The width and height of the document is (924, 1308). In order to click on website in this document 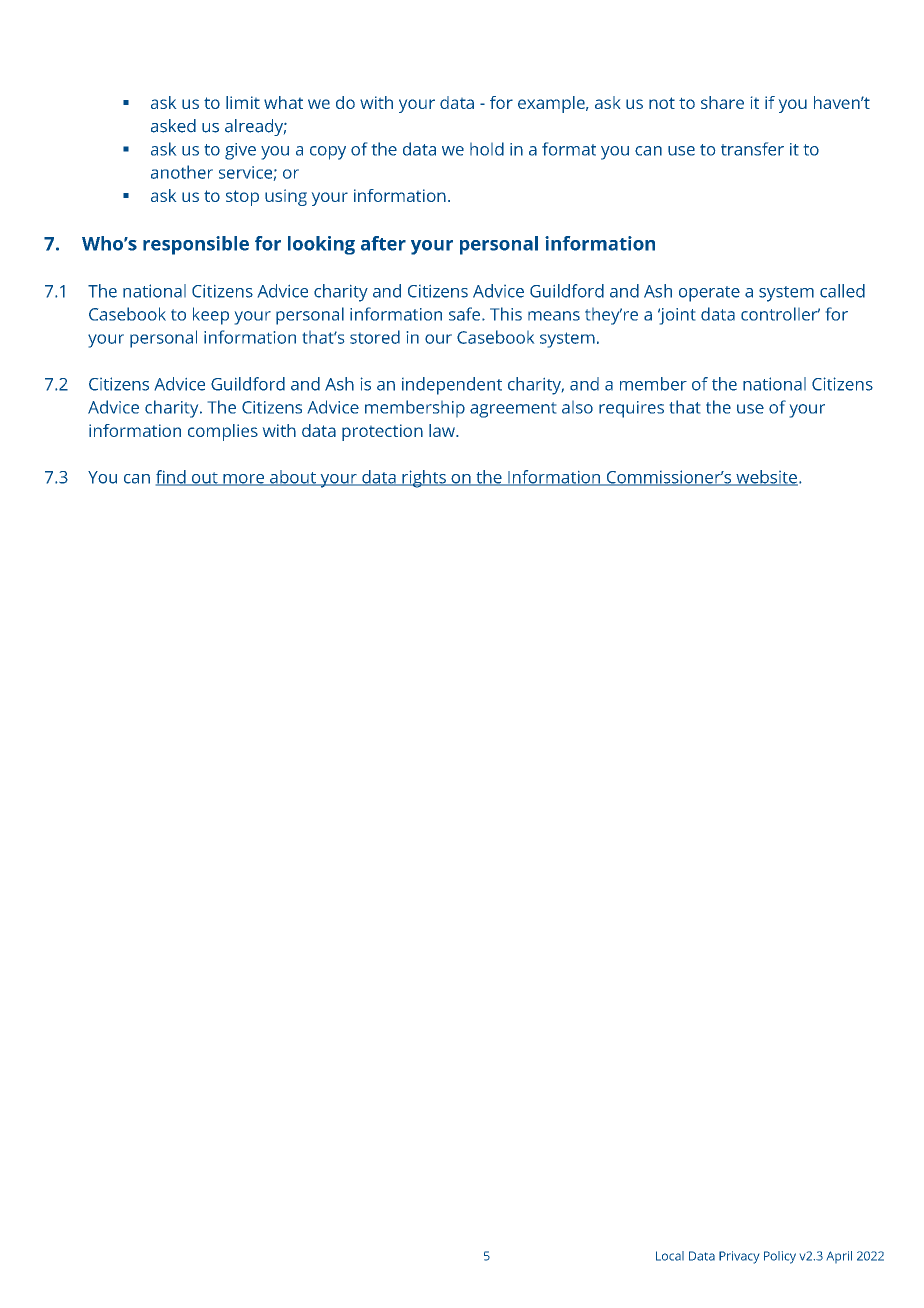, I will do `click(766, 478)`.
